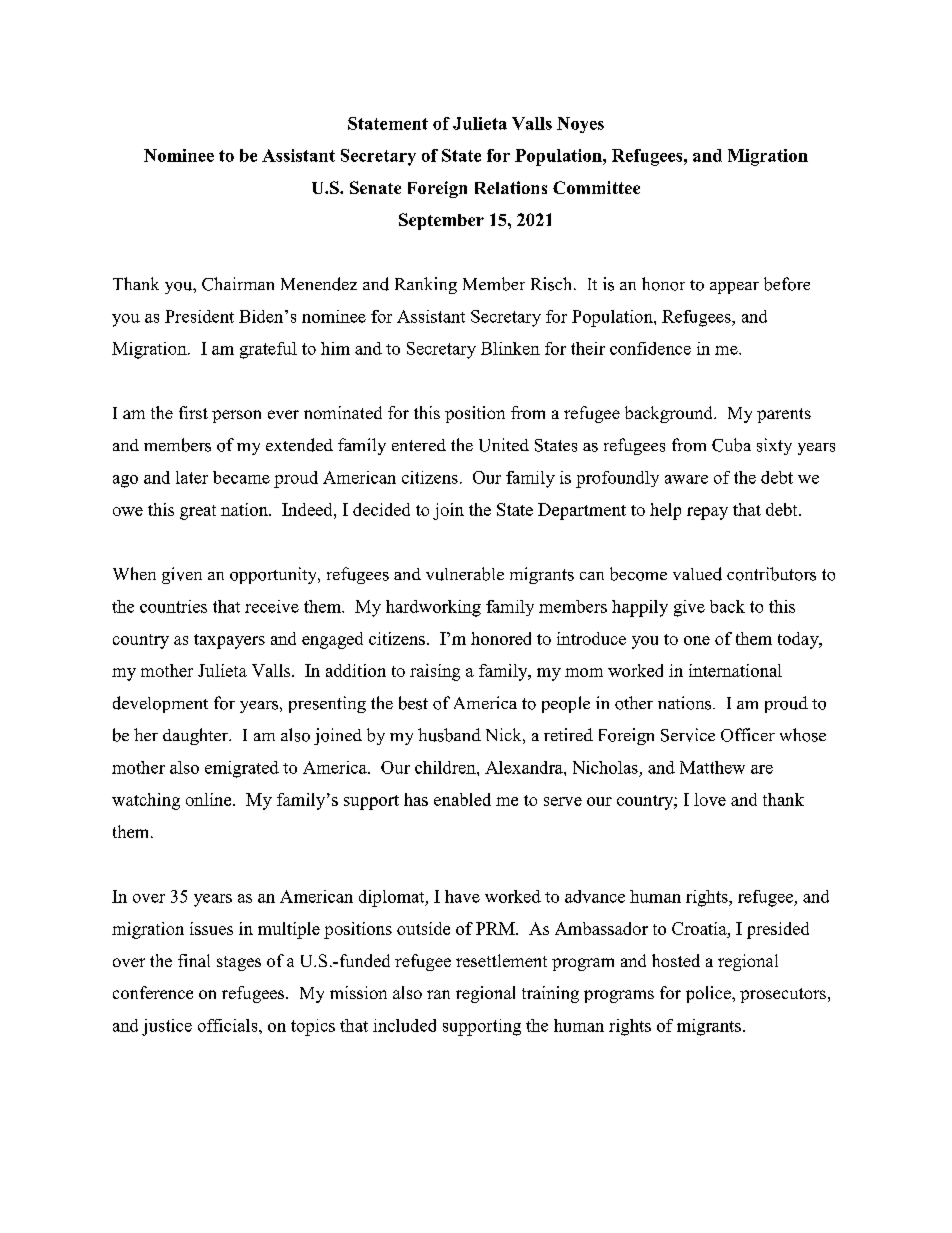 The width and height of the page is (952, 1233). What do you see at coordinates (193, 412) in the page?
I see `first` at bounding box center [193, 412].
